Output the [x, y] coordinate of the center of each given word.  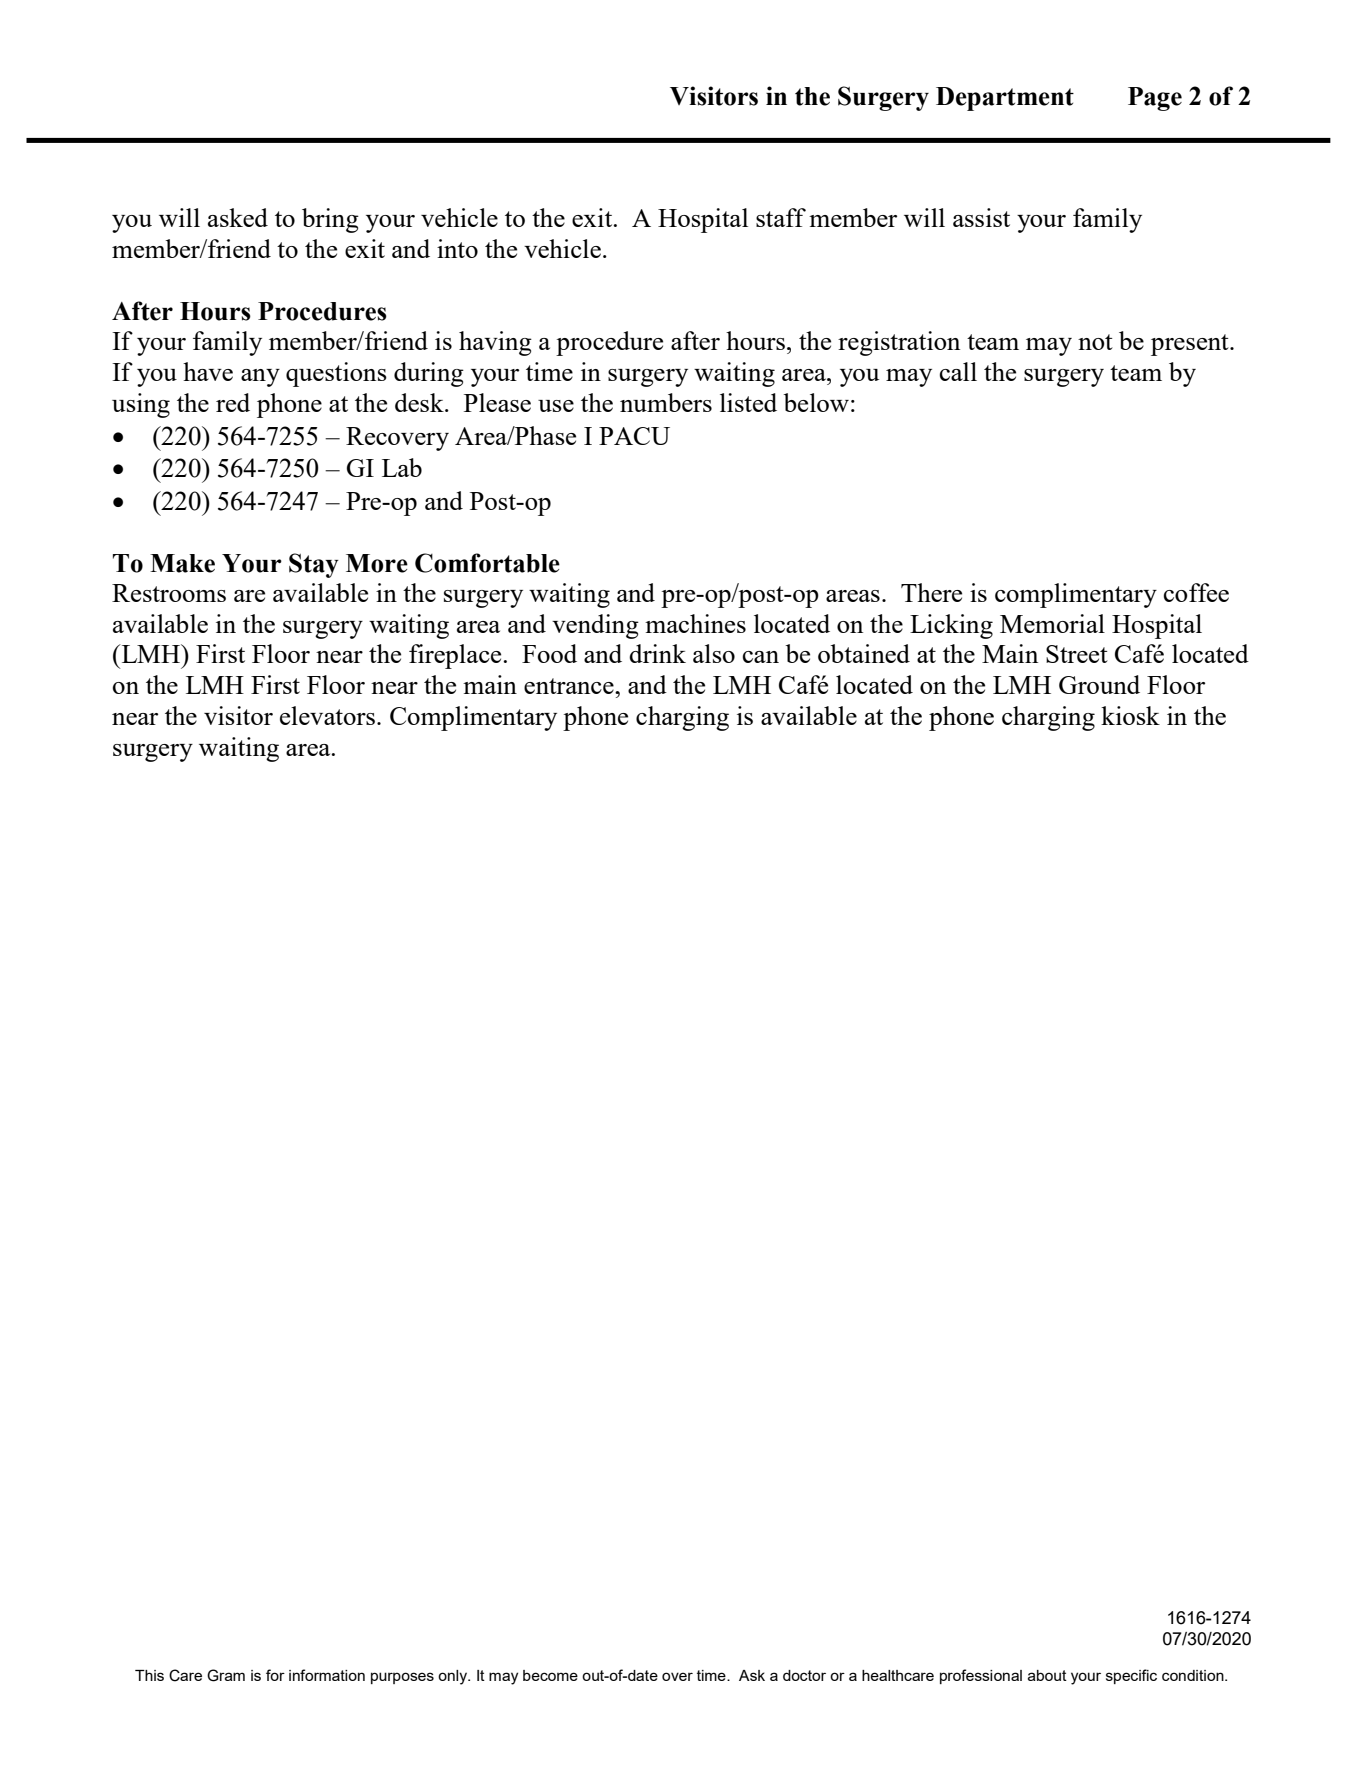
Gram [226, 1675]
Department [1005, 99]
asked [238, 217]
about [1047, 1675]
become [550, 1675]
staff [781, 217]
